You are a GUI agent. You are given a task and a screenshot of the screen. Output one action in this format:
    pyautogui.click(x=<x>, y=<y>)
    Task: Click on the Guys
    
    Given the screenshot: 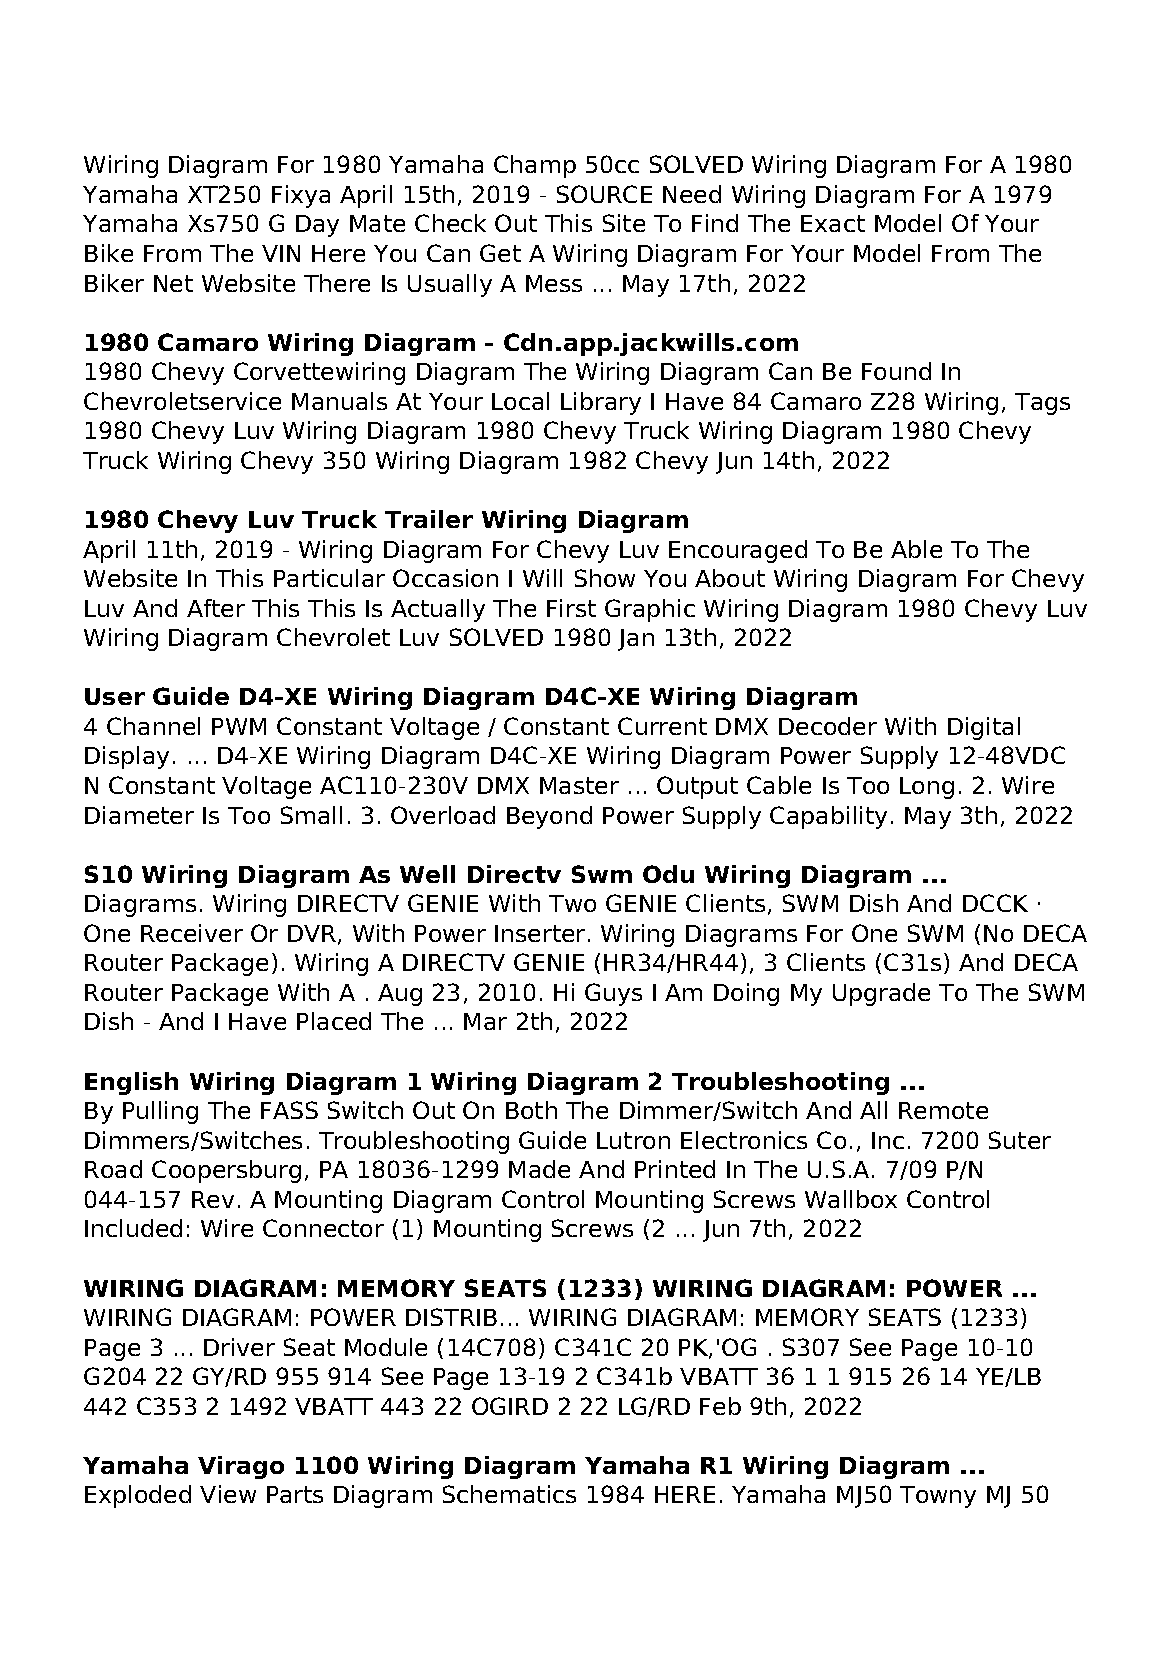 What is the action you would take?
    pyautogui.click(x=613, y=994)
